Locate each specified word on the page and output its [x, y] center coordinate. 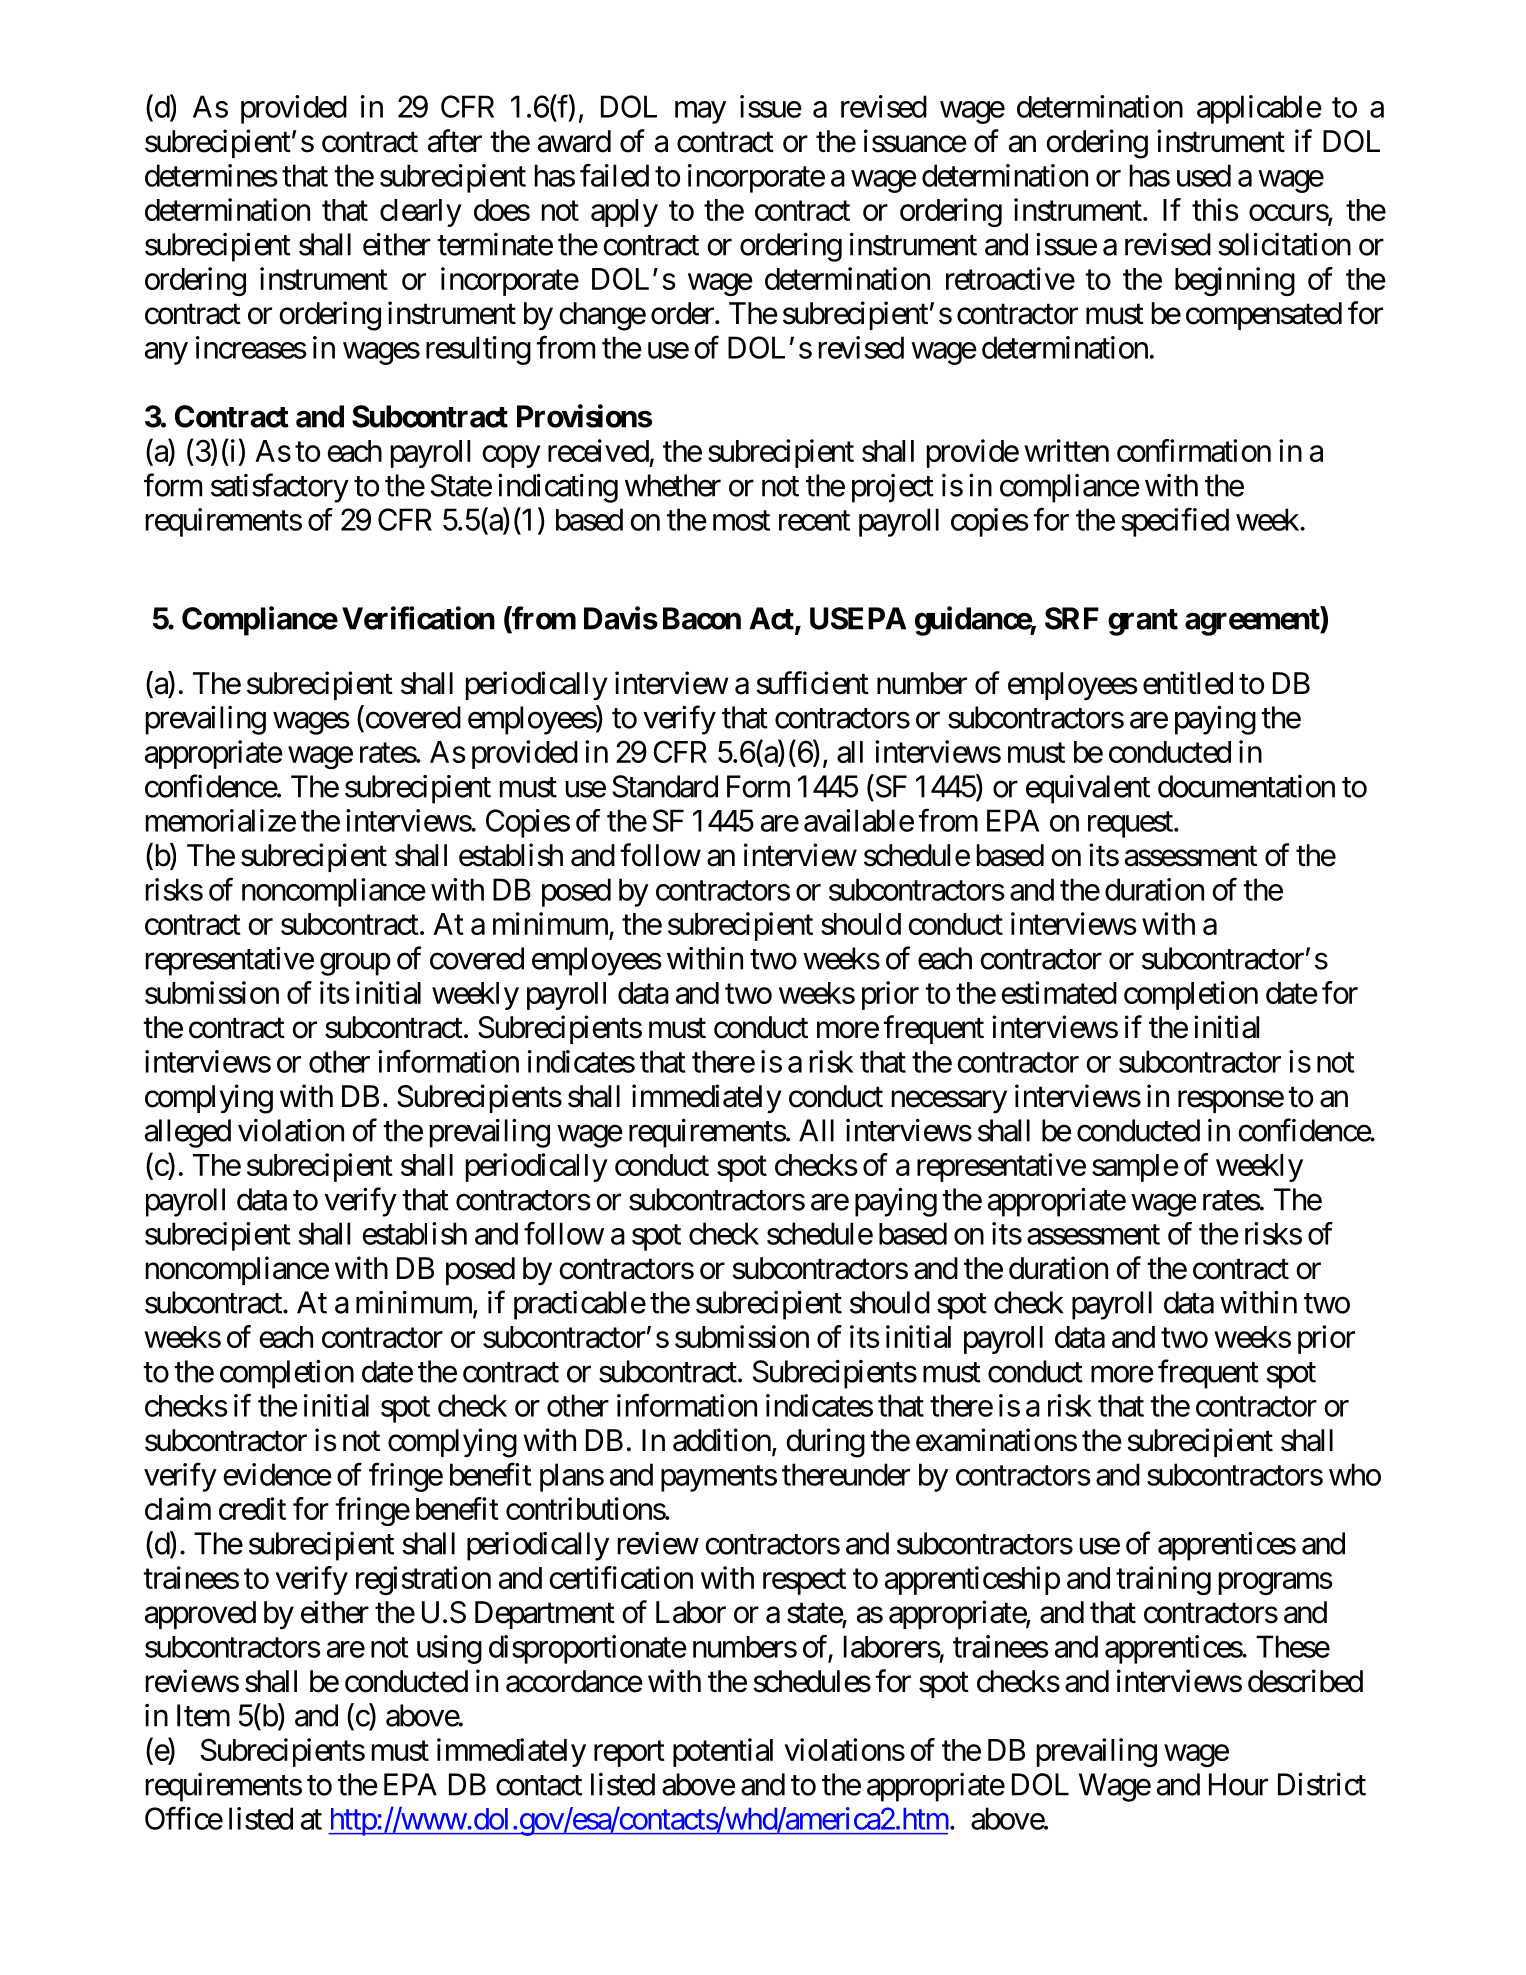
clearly [421, 213]
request [1130, 825]
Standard [665, 786]
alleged [188, 1133]
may [700, 112]
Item [203, 1715]
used [1204, 175]
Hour [1238, 1784]
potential [723, 1752]
